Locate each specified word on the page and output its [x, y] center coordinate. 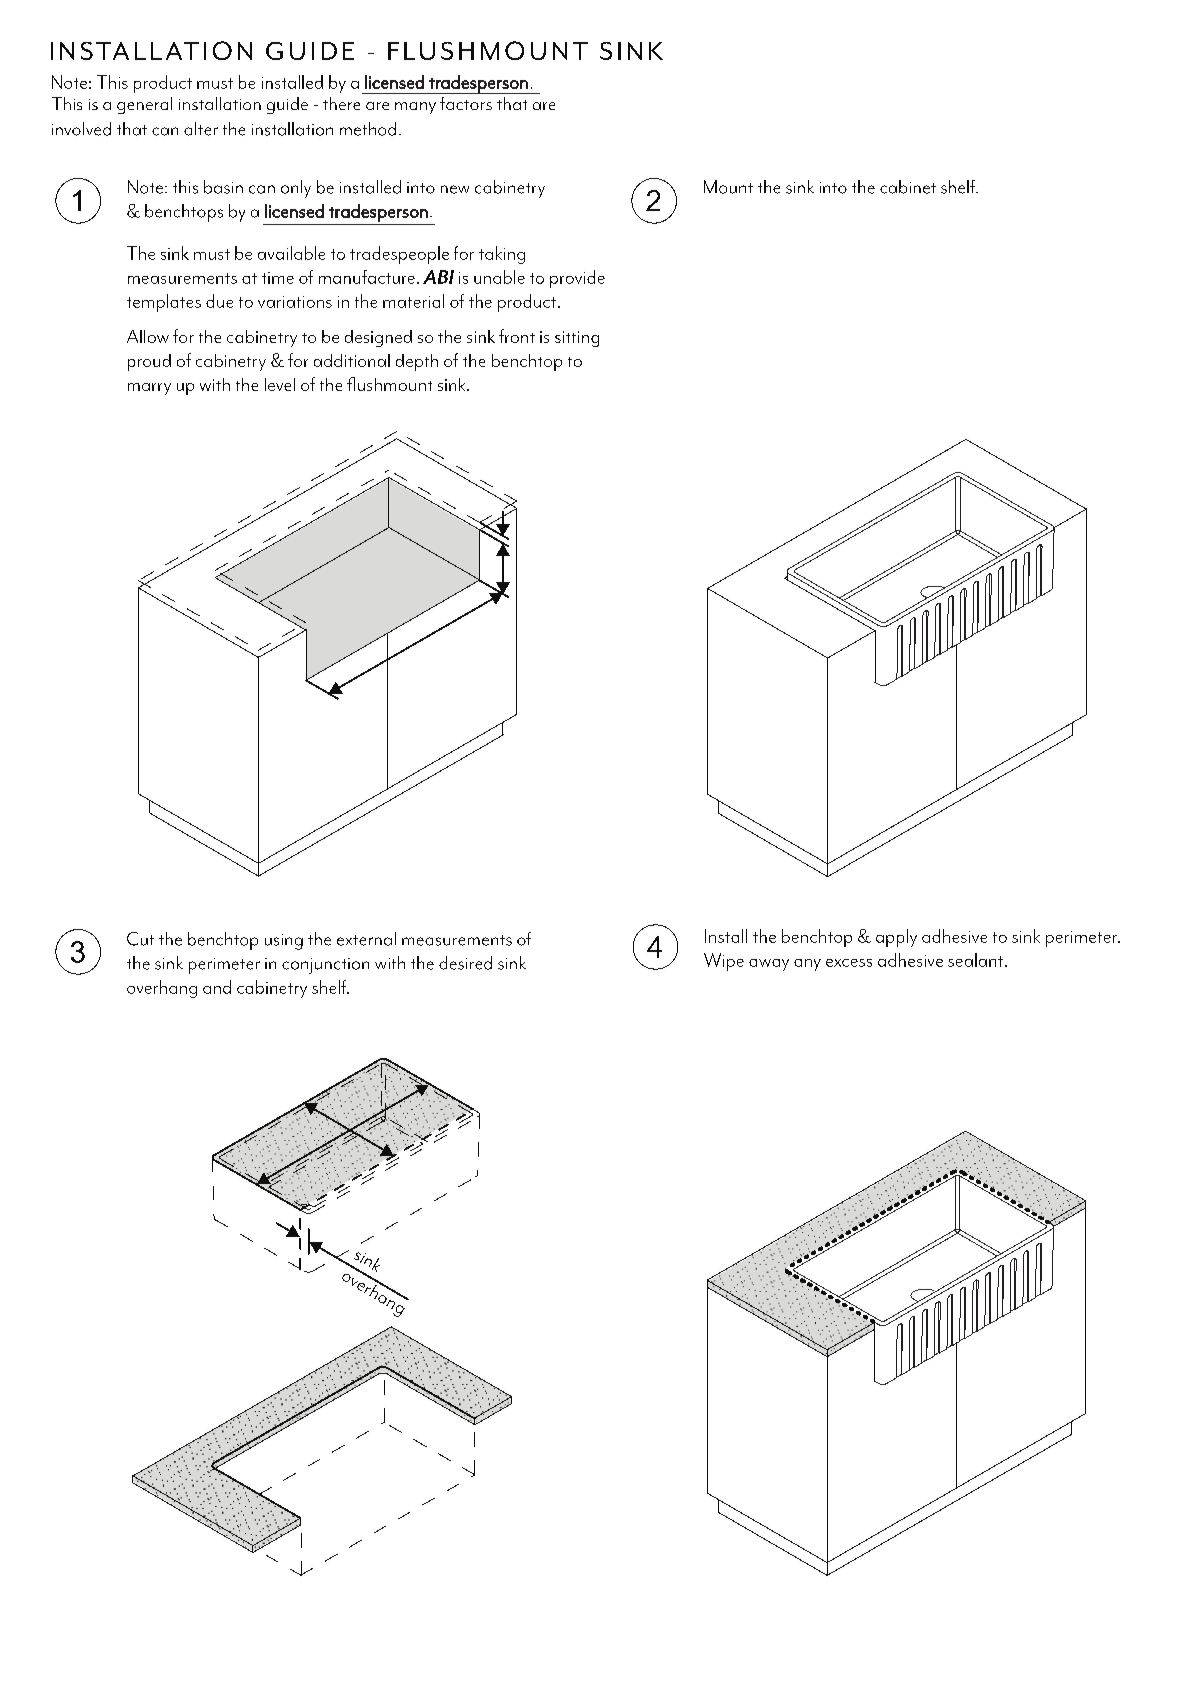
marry [149, 389]
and [217, 987]
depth [417, 362]
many [415, 108]
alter [201, 129]
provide [577, 279]
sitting [577, 339]
